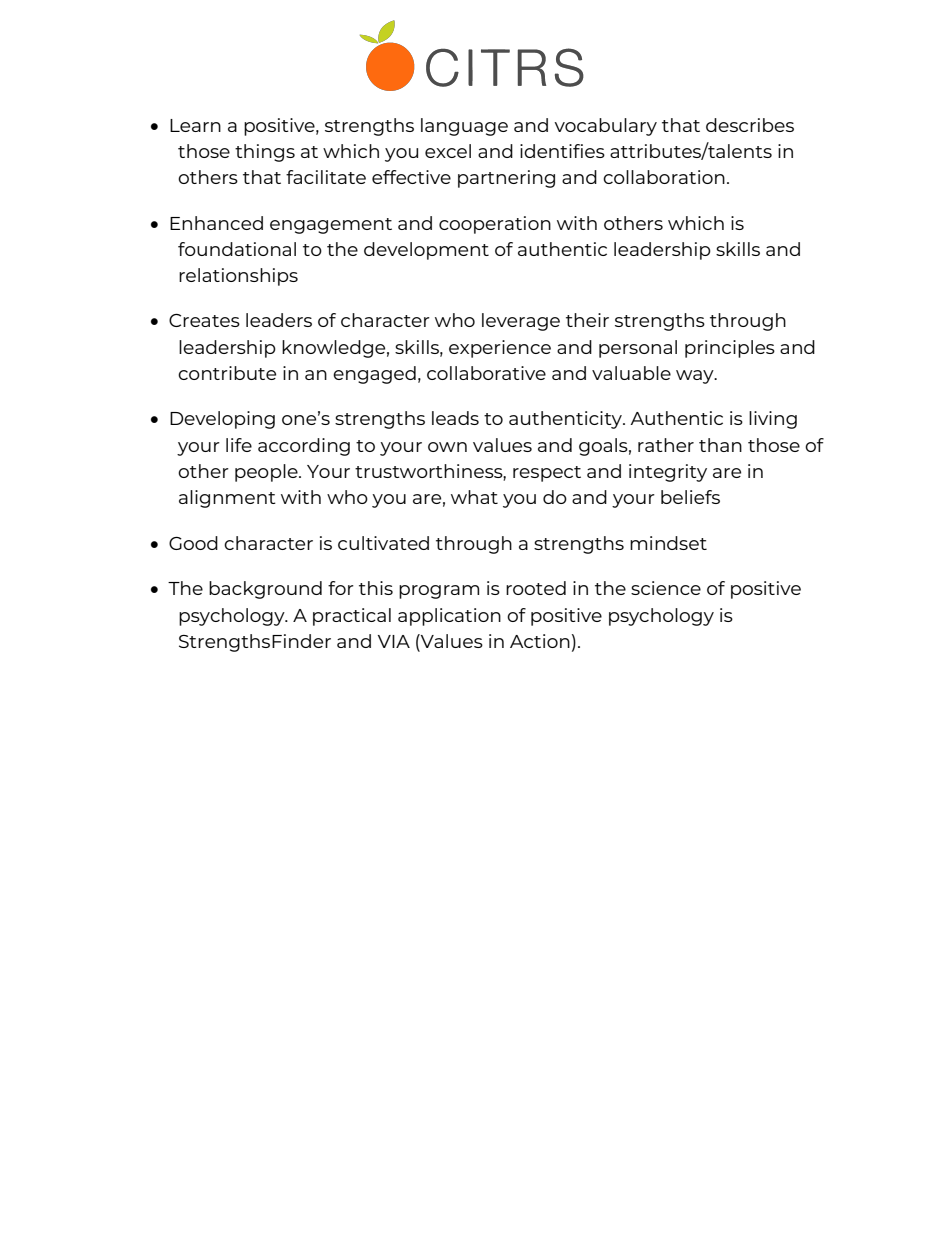 The image size is (952, 1233). Describe the element at coordinates (666, 588) in the screenshot. I see `science` at that location.
